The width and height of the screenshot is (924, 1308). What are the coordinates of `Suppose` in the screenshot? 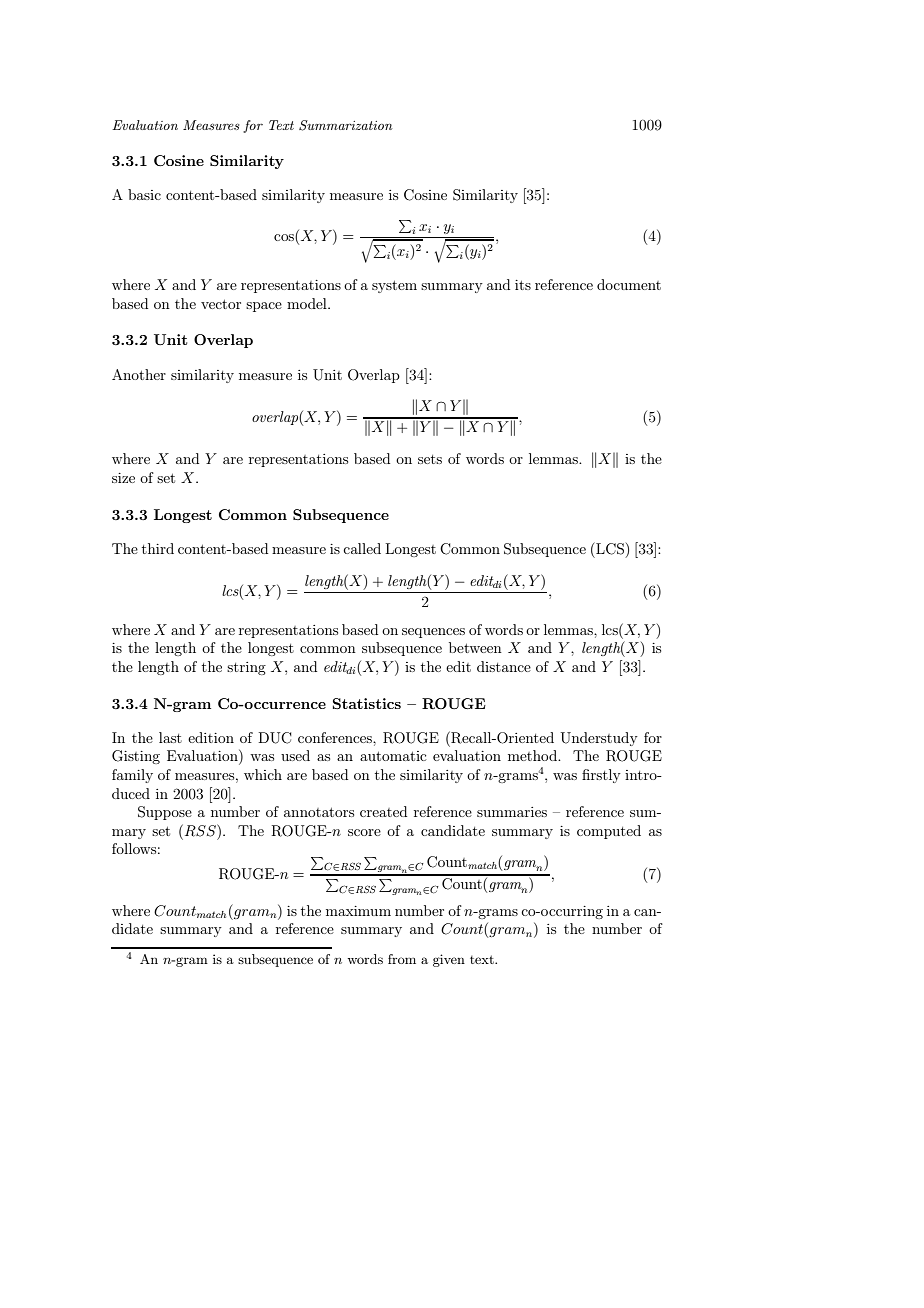 It's located at (165, 813).
